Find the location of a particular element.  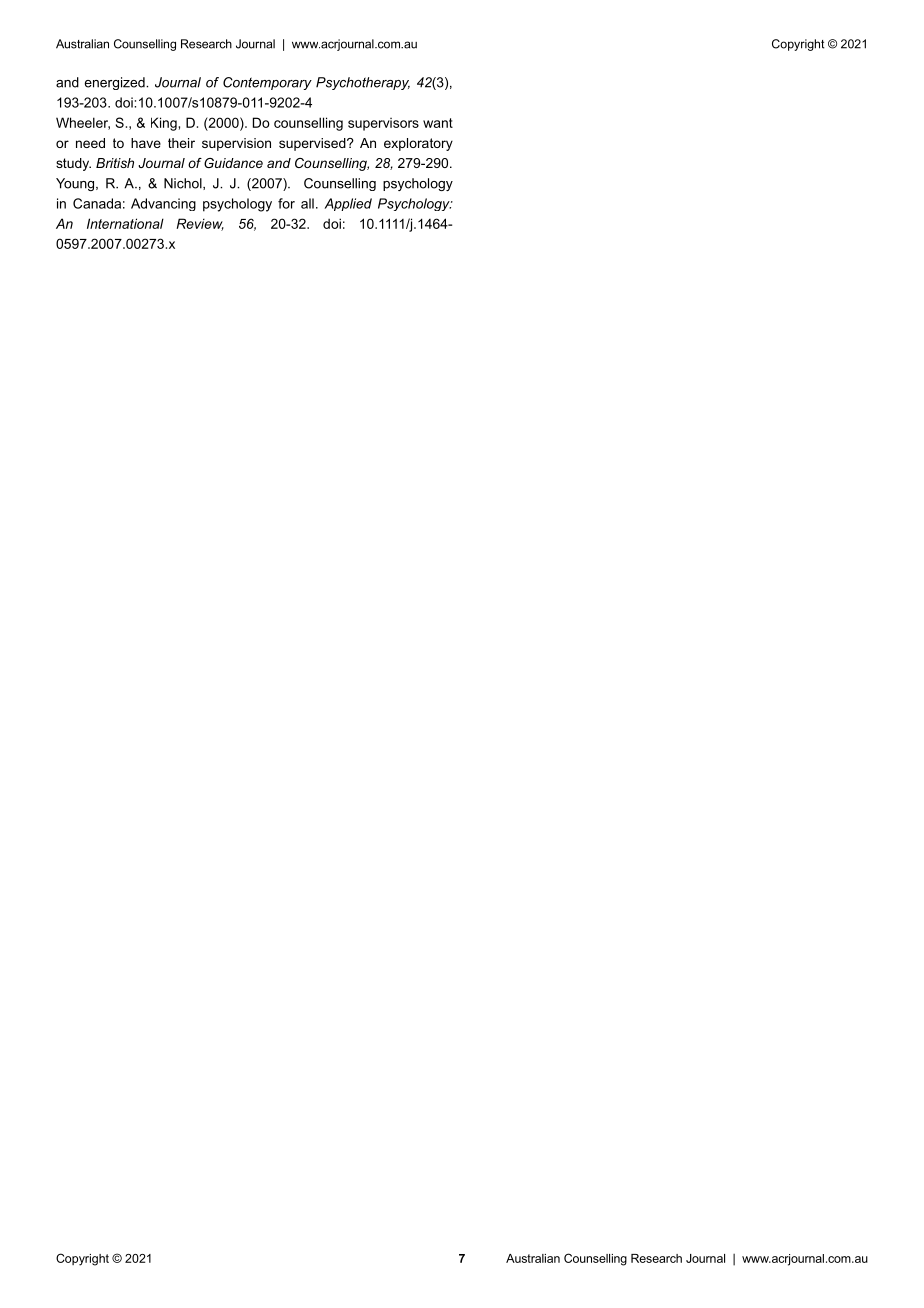

British is located at coordinates (115, 163).
